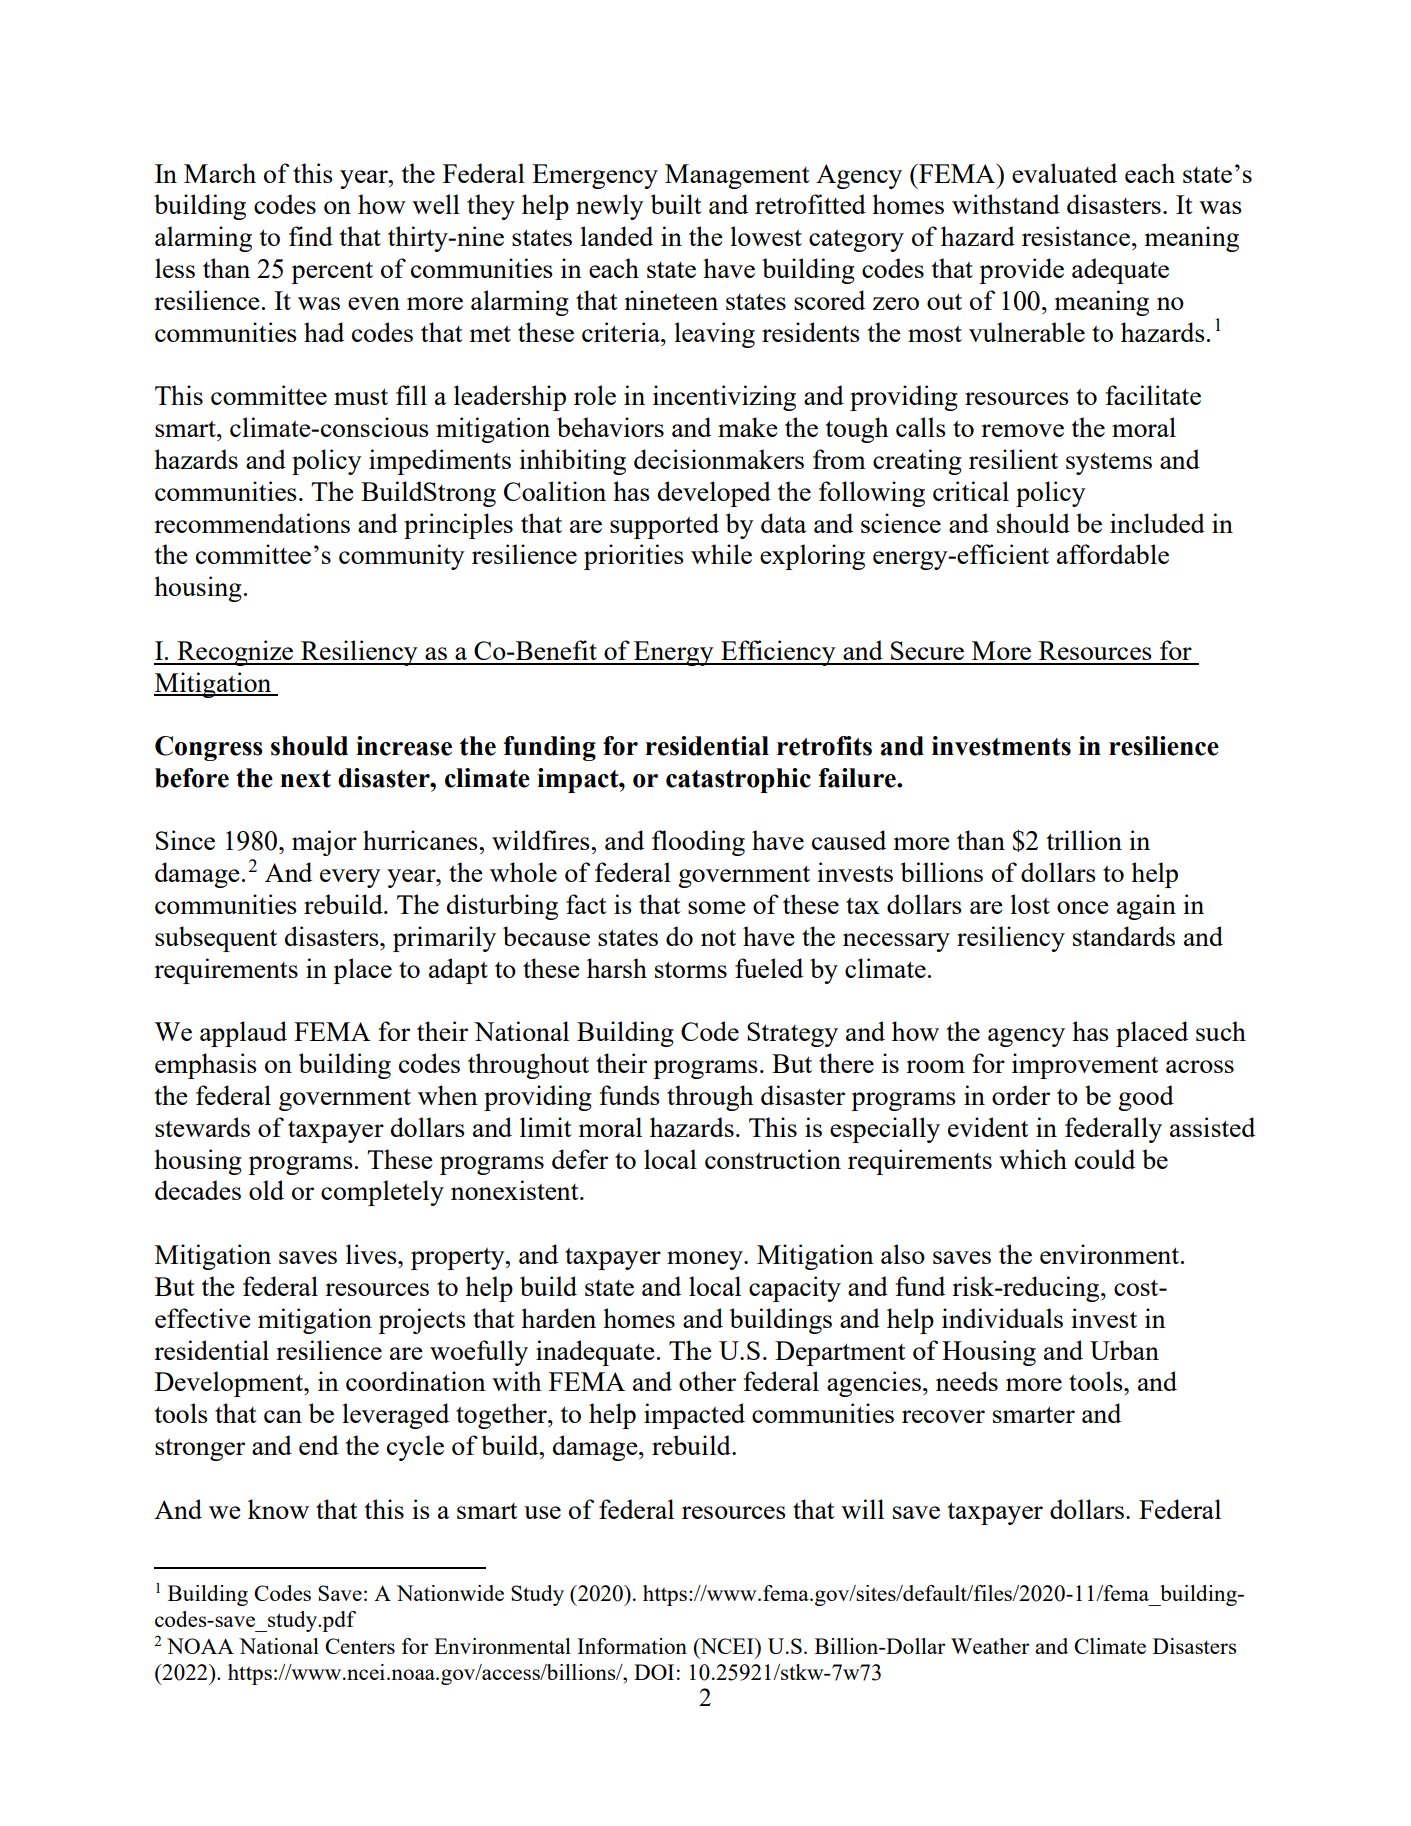 The width and height of the image is (1411, 1826). Describe the element at coordinates (1077, 236) in the image. I see `resistance` at that location.
